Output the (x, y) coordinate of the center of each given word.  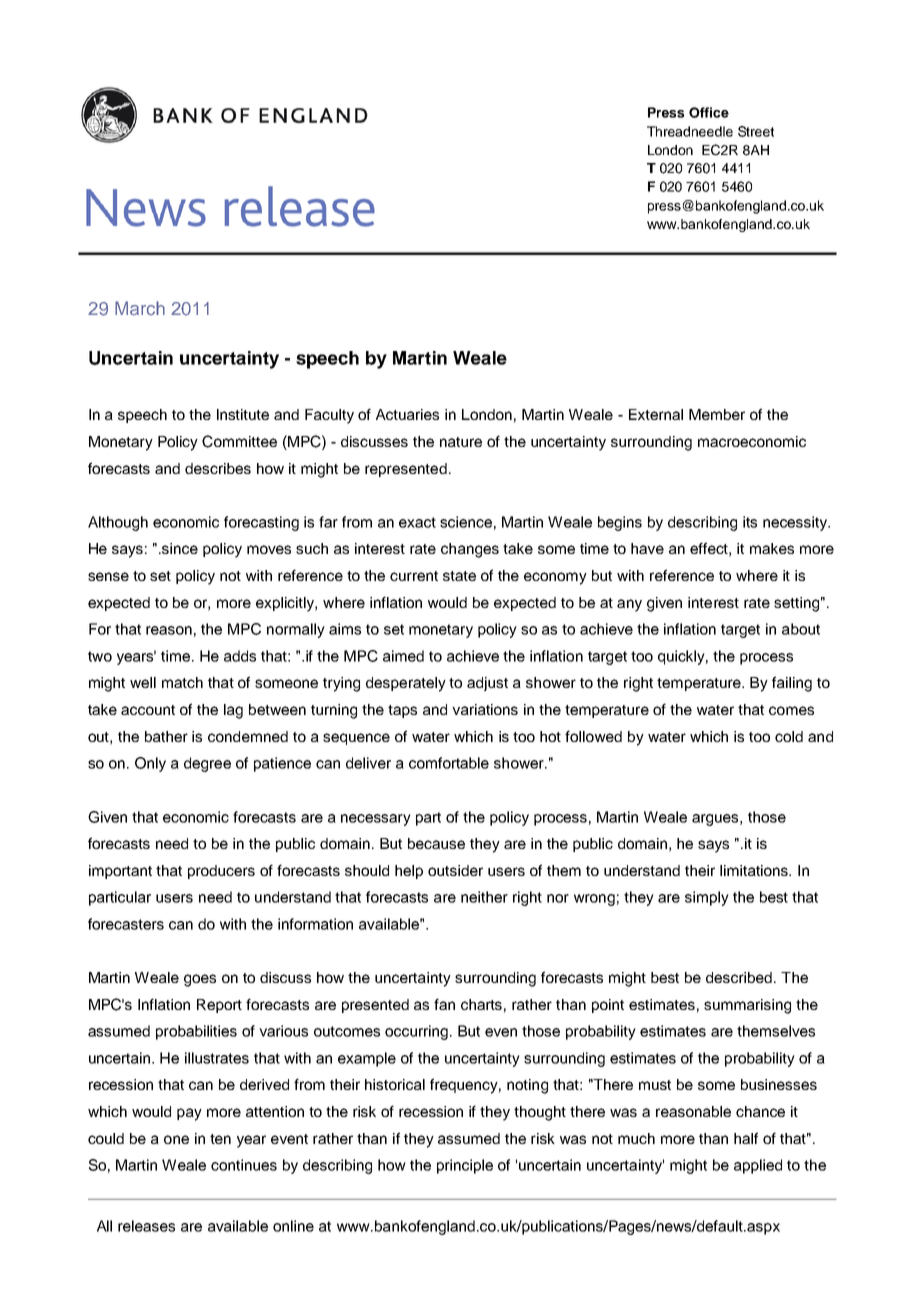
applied (758, 1166)
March (140, 308)
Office (709, 112)
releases (146, 1226)
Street (756, 131)
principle (465, 1166)
